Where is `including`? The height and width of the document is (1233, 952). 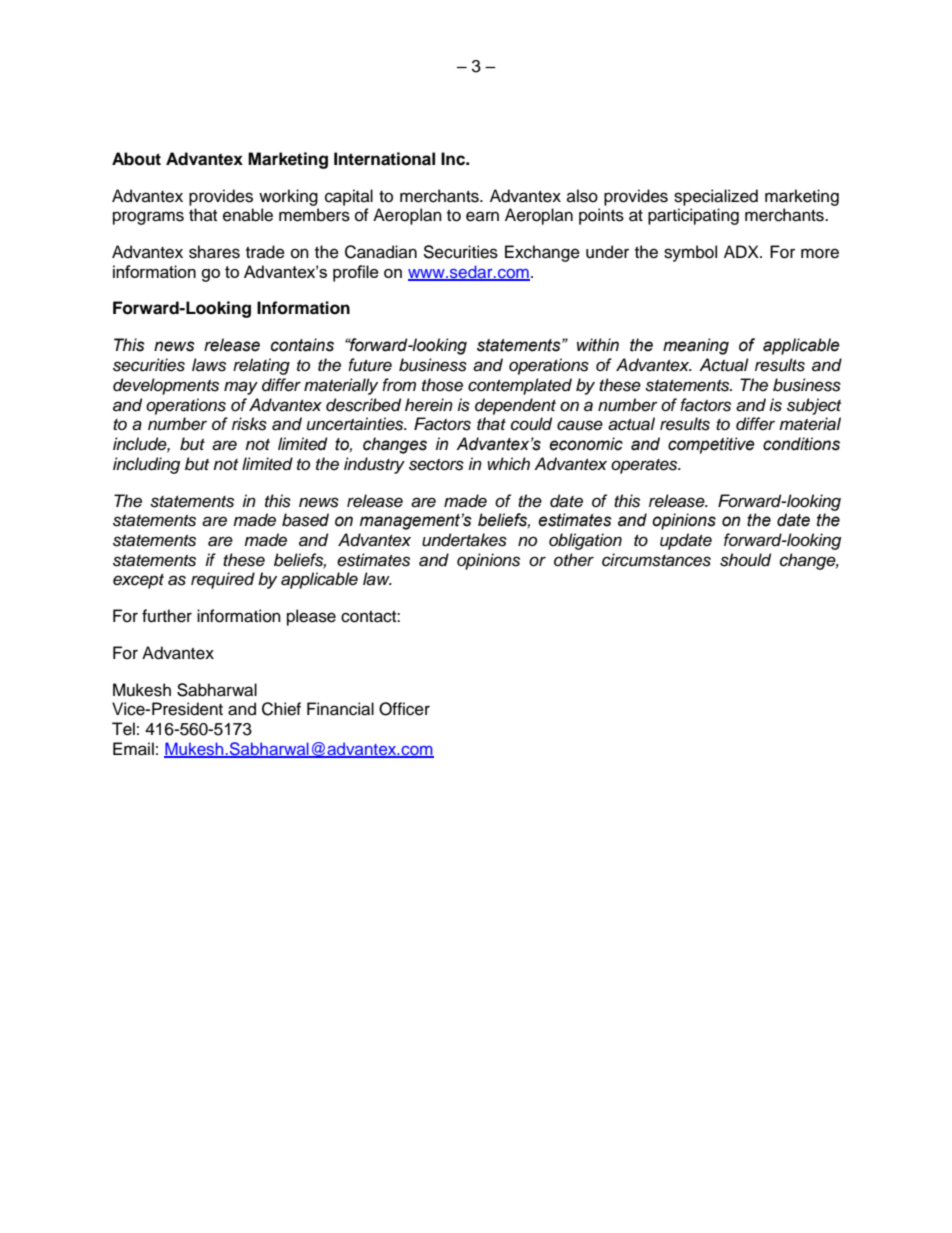 including is located at coordinates (146, 465).
